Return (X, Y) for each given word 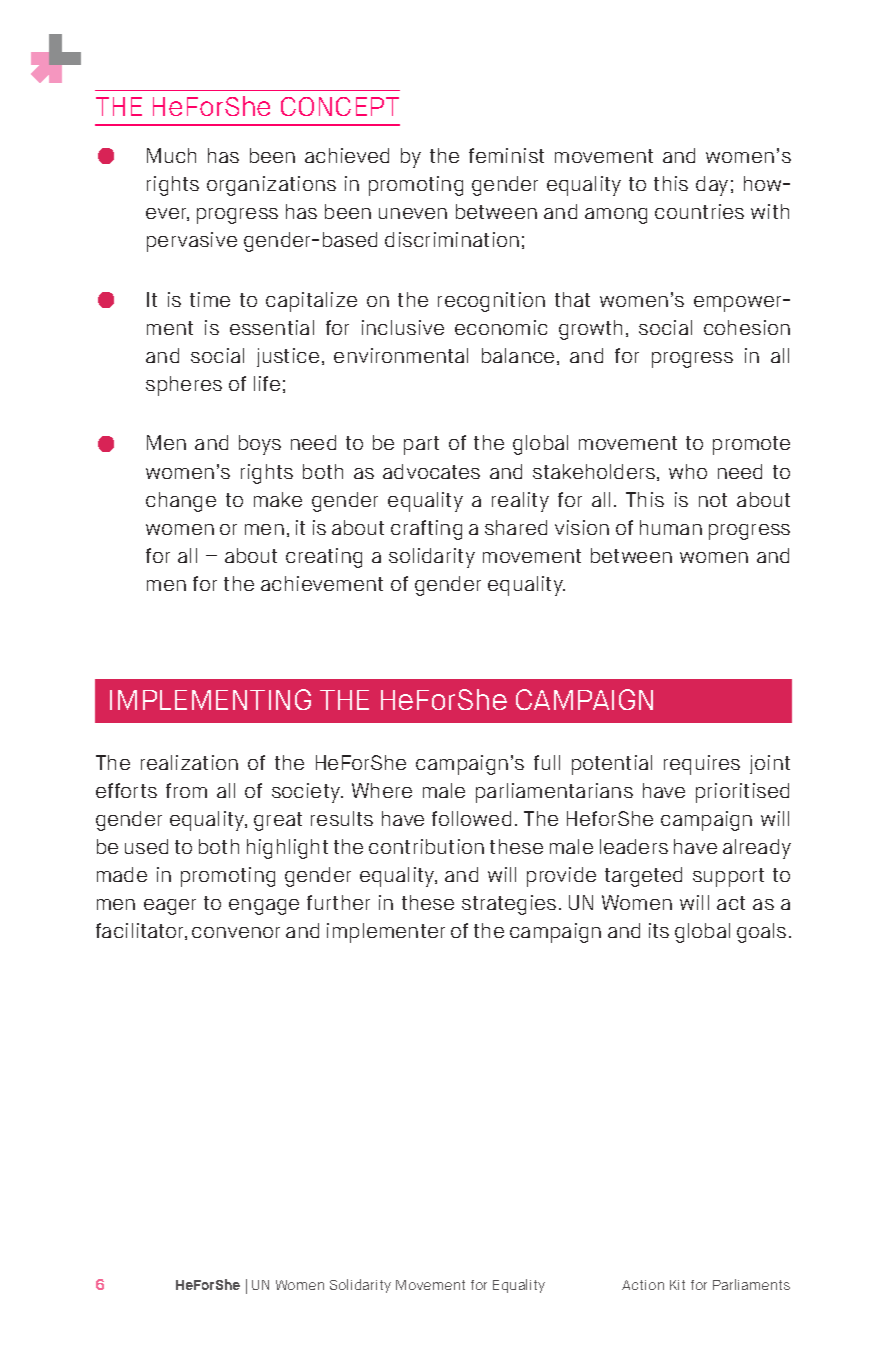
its (659, 930)
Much (171, 155)
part (421, 445)
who (688, 471)
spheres (184, 386)
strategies (509, 905)
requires (702, 765)
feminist (506, 155)
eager (170, 907)
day (712, 186)
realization (189, 762)
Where (382, 790)
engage (264, 907)
